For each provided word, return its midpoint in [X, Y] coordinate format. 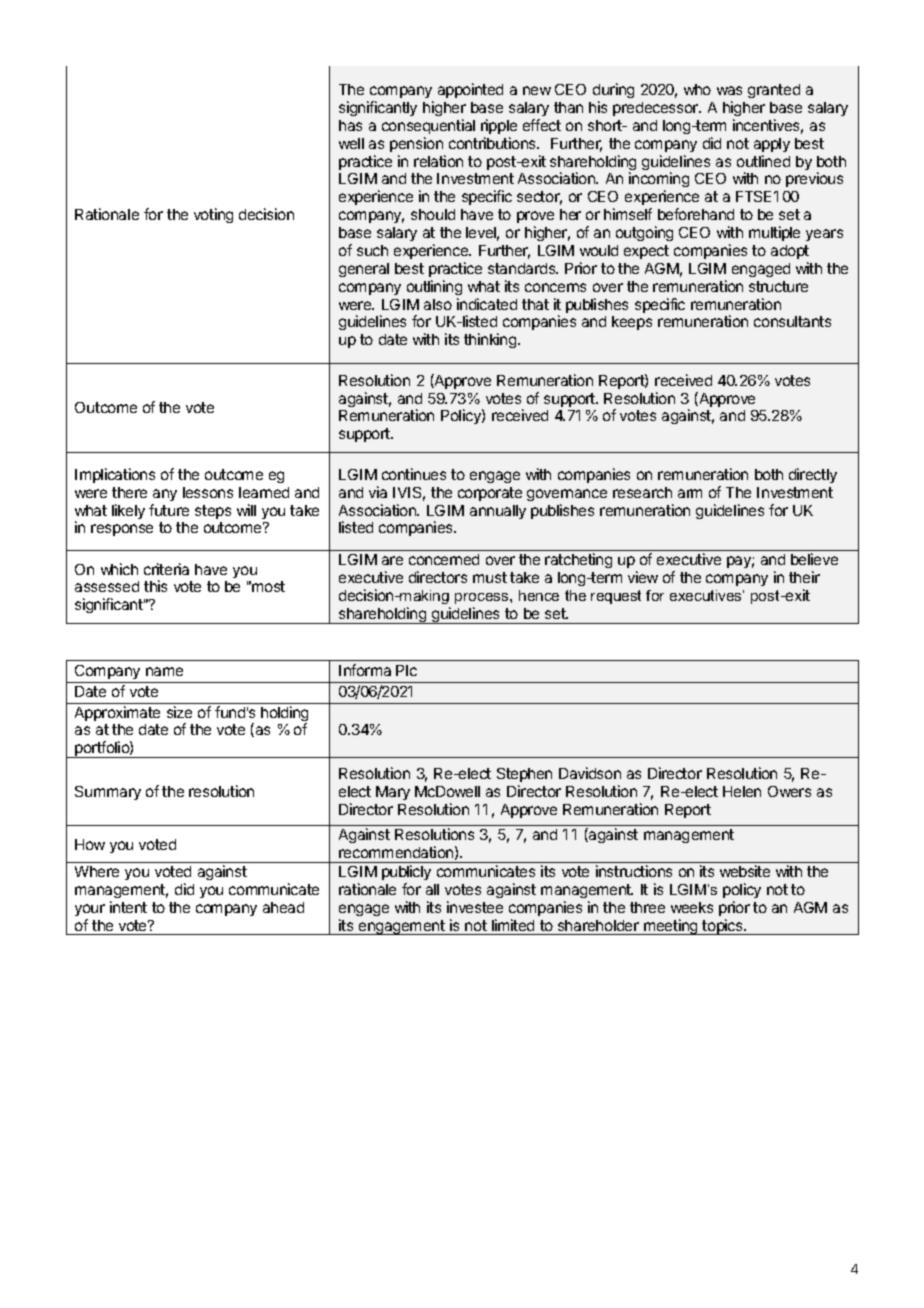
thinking [491, 340]
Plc [406, 670]
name [164, 671]
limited [513, 925]
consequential [428, 126]
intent [128, 907]
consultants [792, 321]
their [804, 577]
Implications [115, 475]
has [350, 125]
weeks [692, 907]
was [729, 90]
